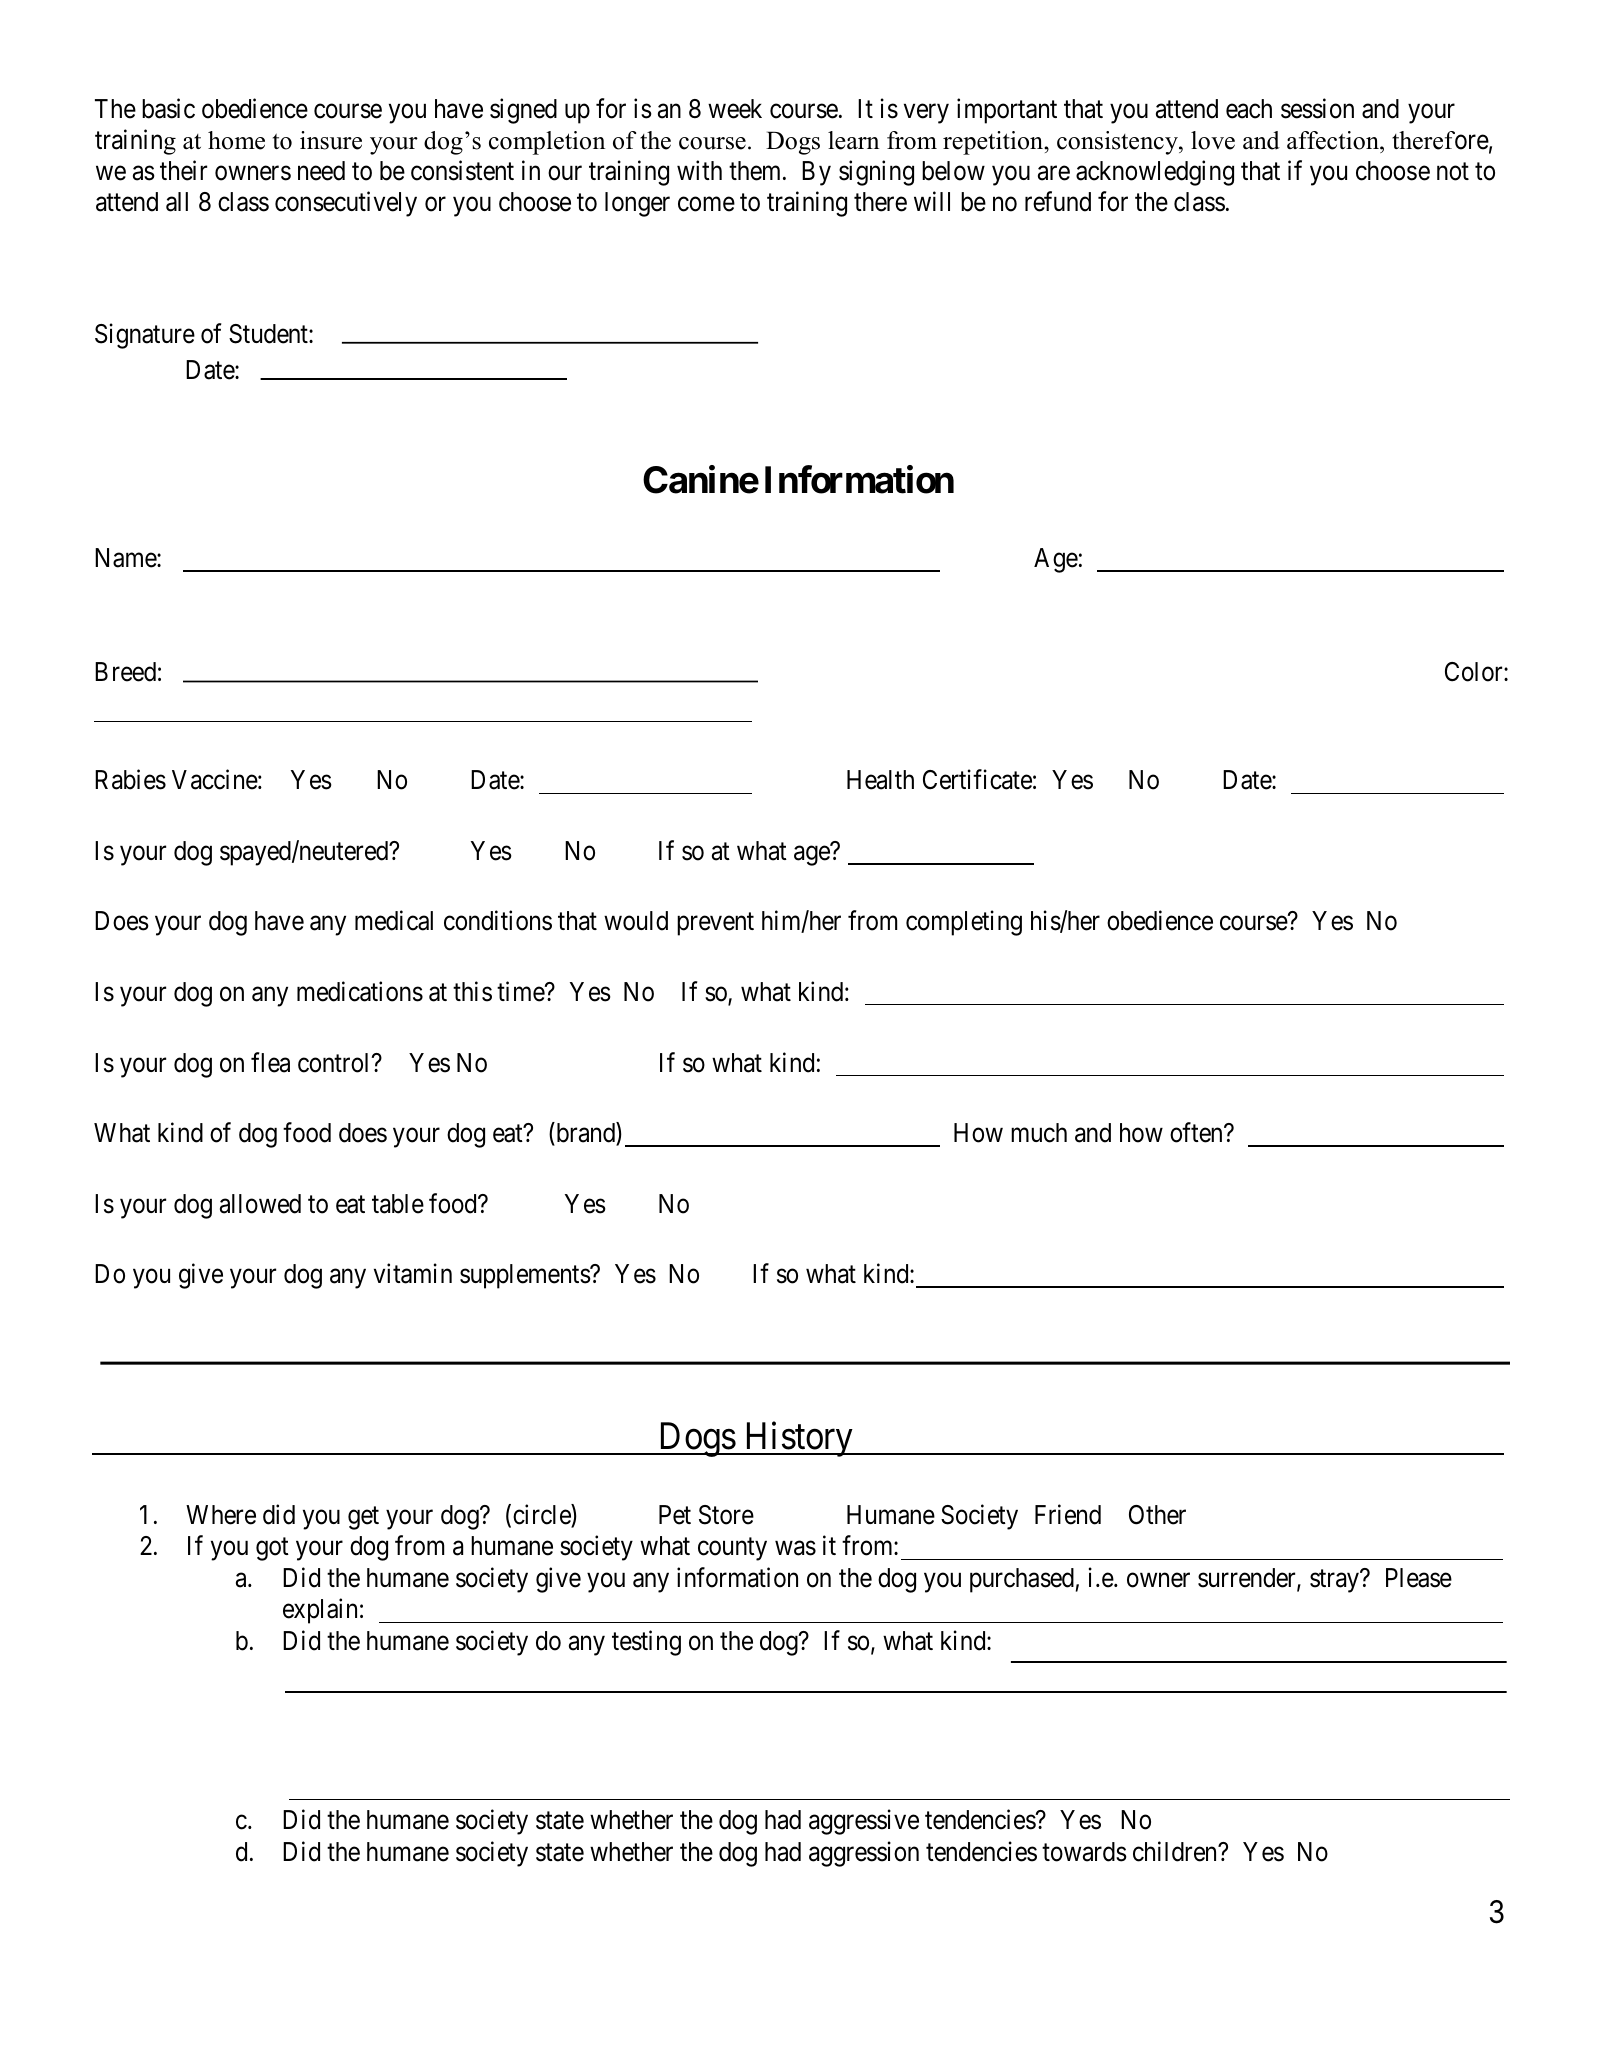 This page has height=2067, width=1597. Describe the element at coordinates (320, 1611) in the page. I see `explain` at that location.
